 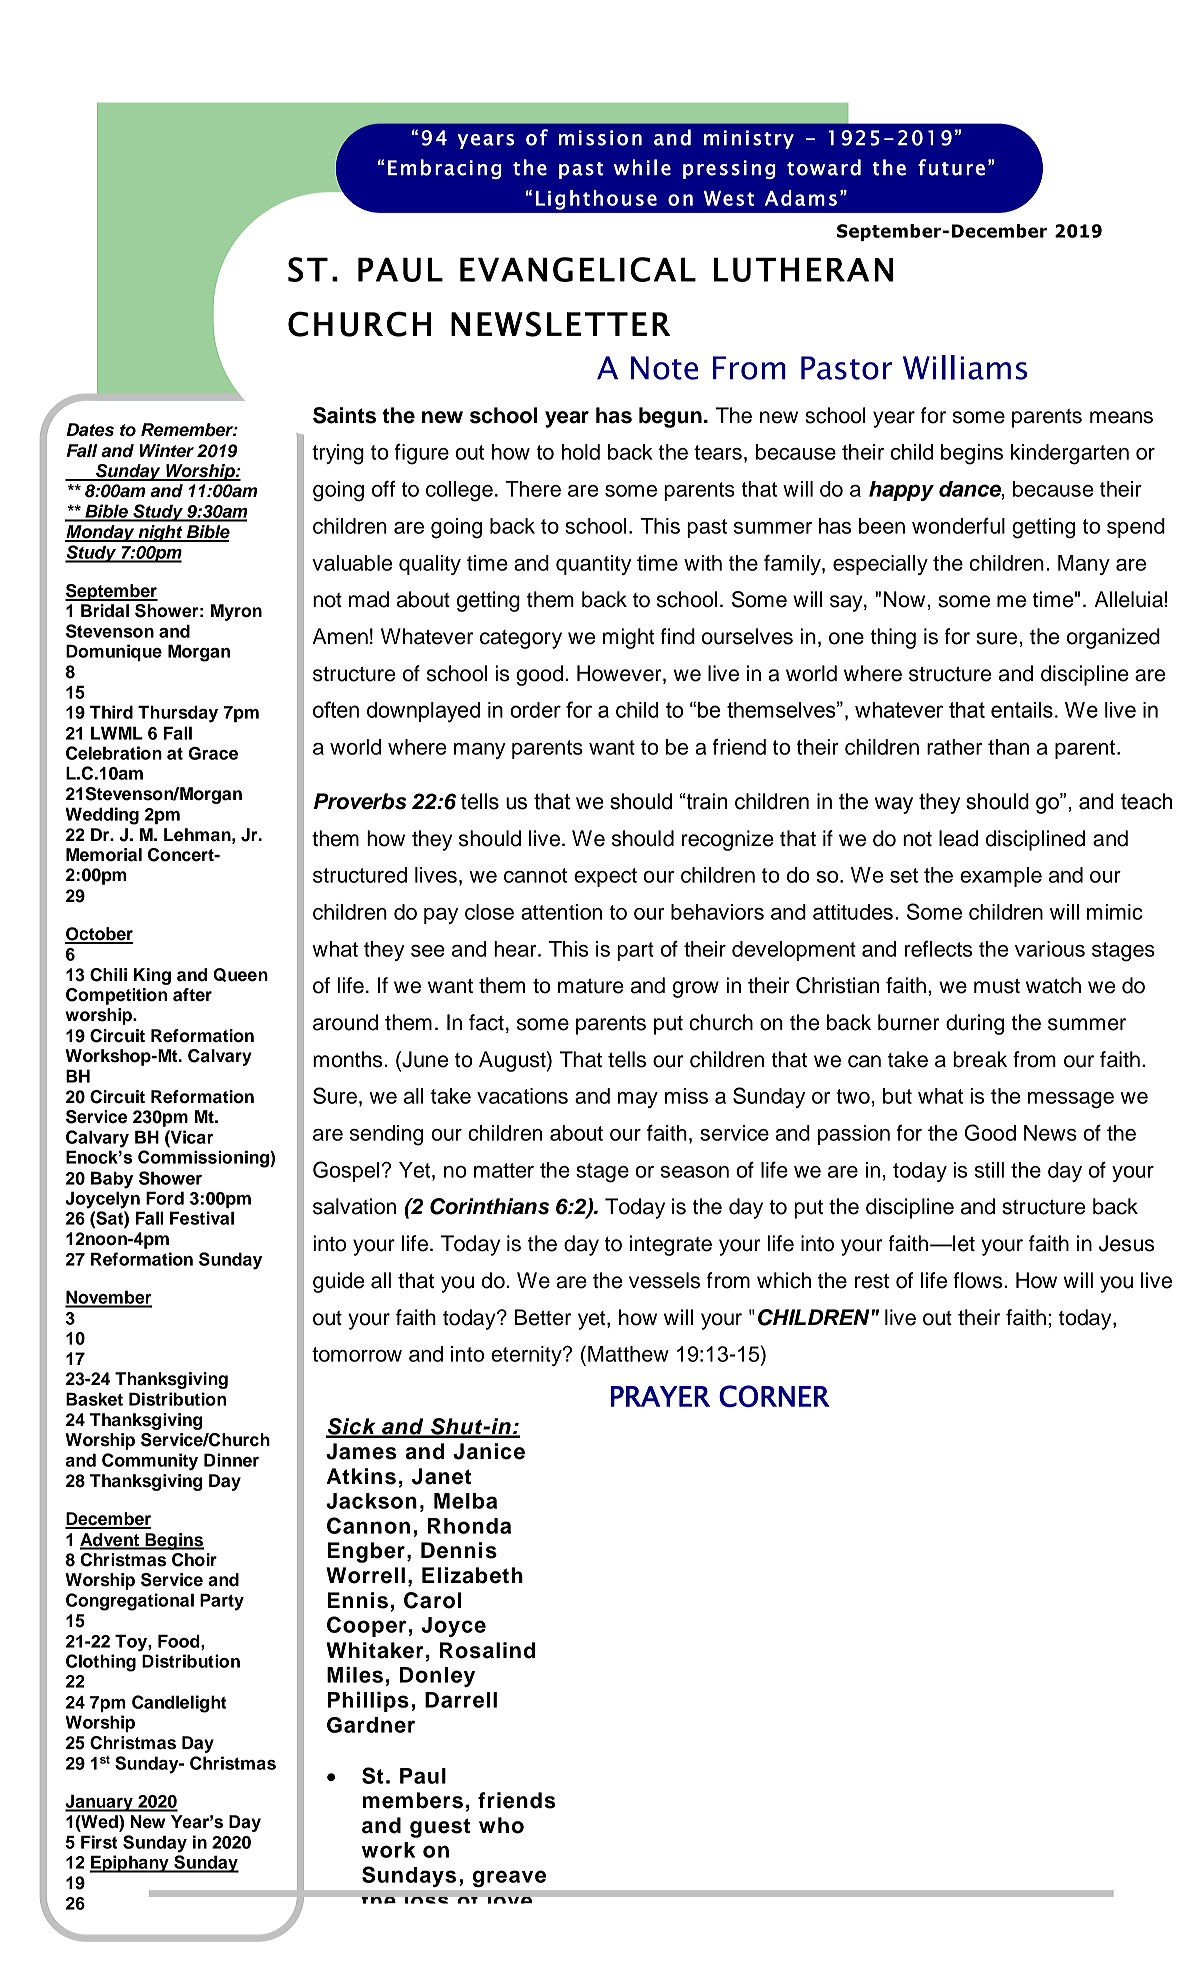 What do you see at coordinates (954, 747) in the screenshot?
I see `rather` at bounding box center [954, 747].
